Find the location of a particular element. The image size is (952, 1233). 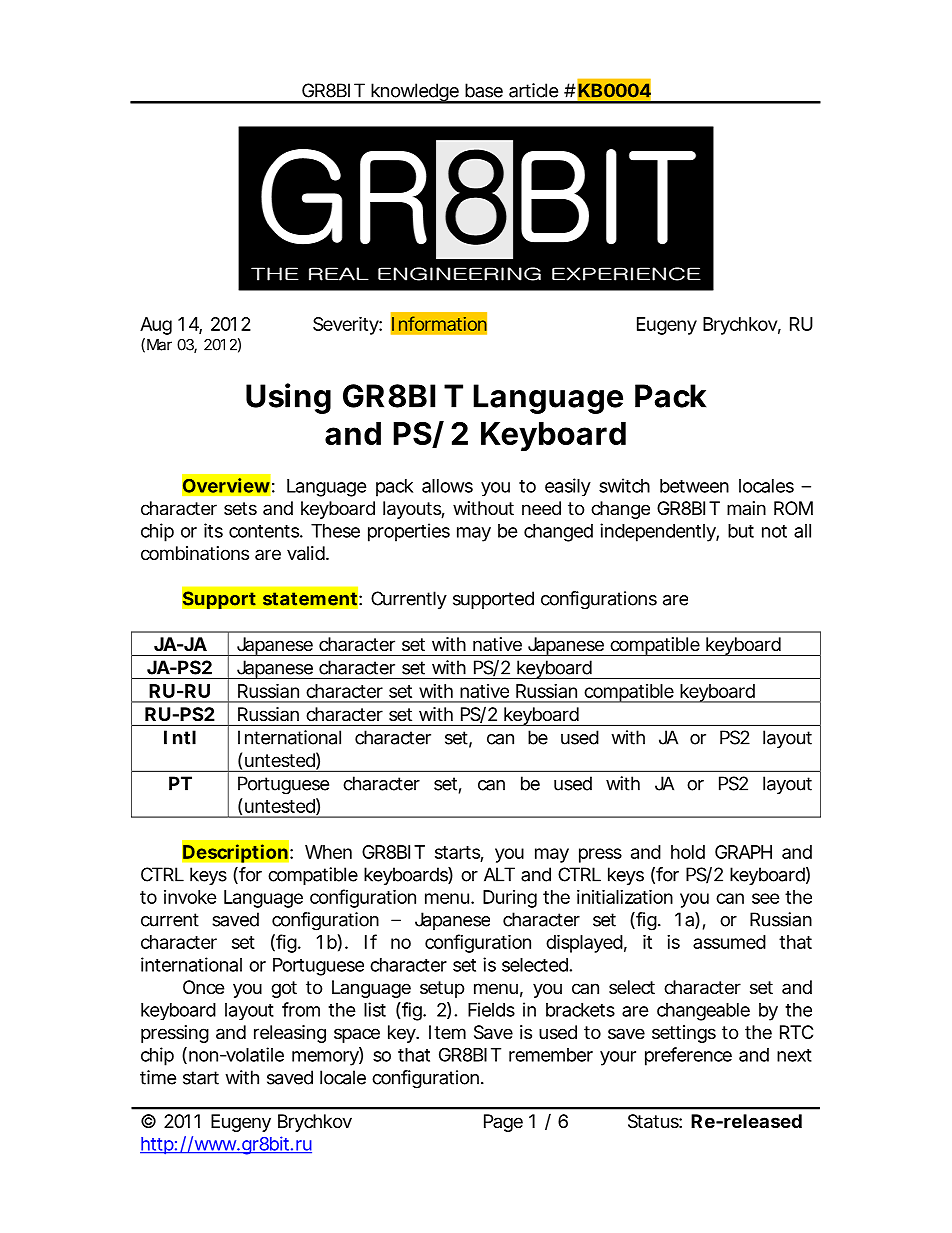

Page is located at coordinates (503, 1123).
